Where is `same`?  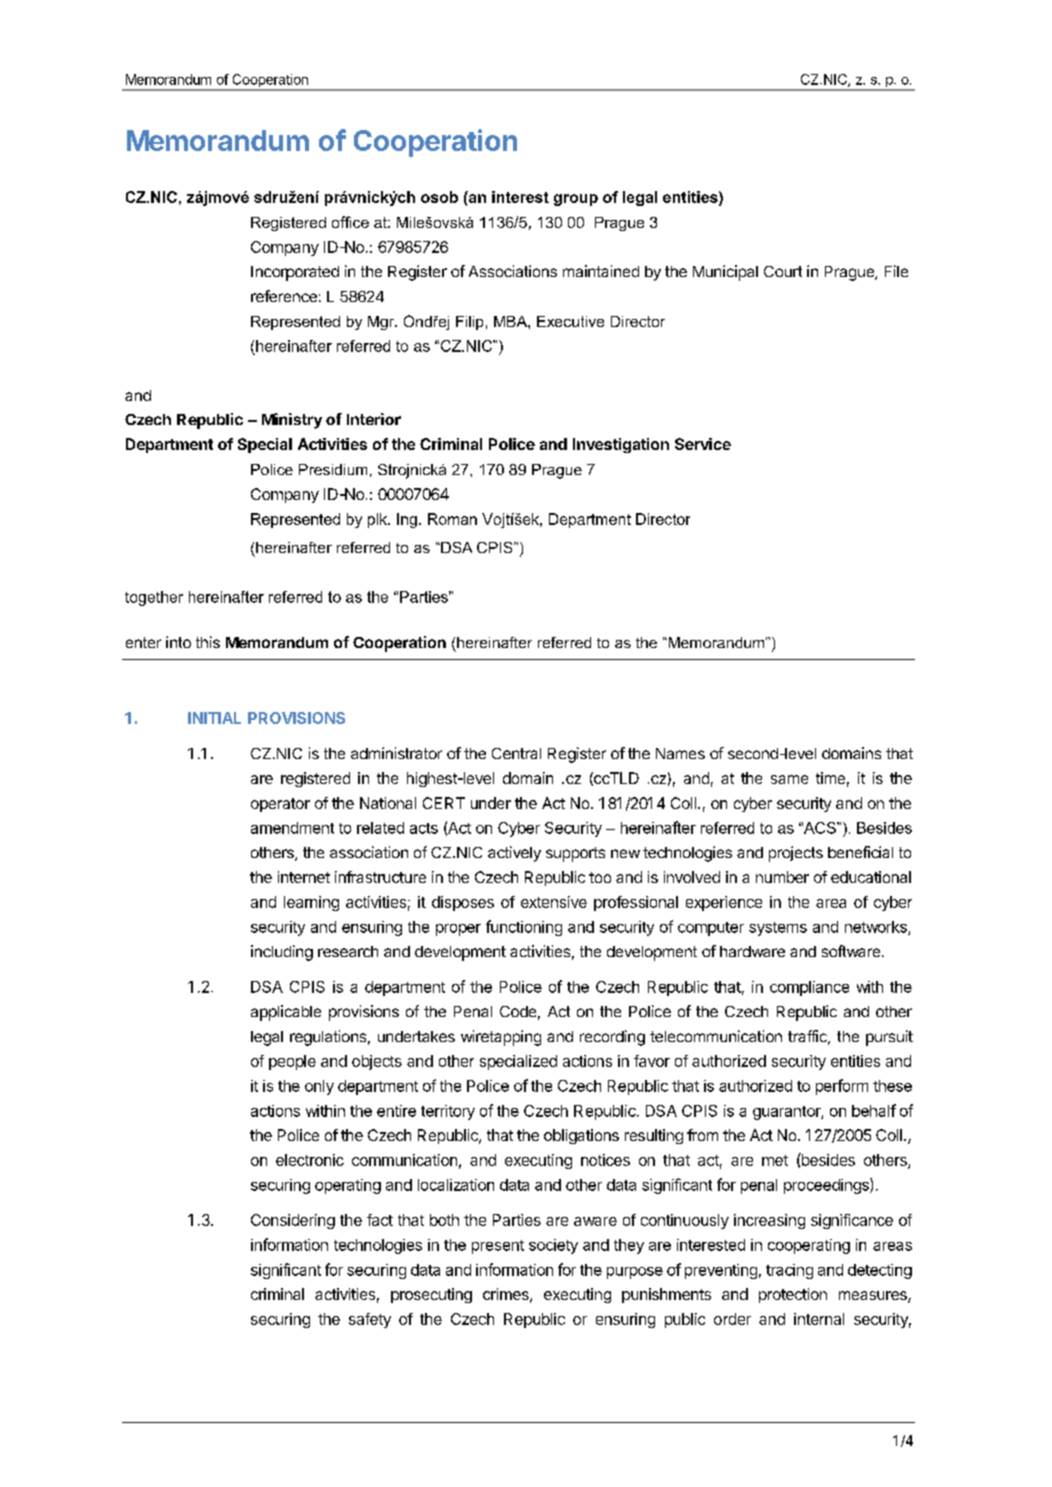 same is located at coordinates (789, 779).
